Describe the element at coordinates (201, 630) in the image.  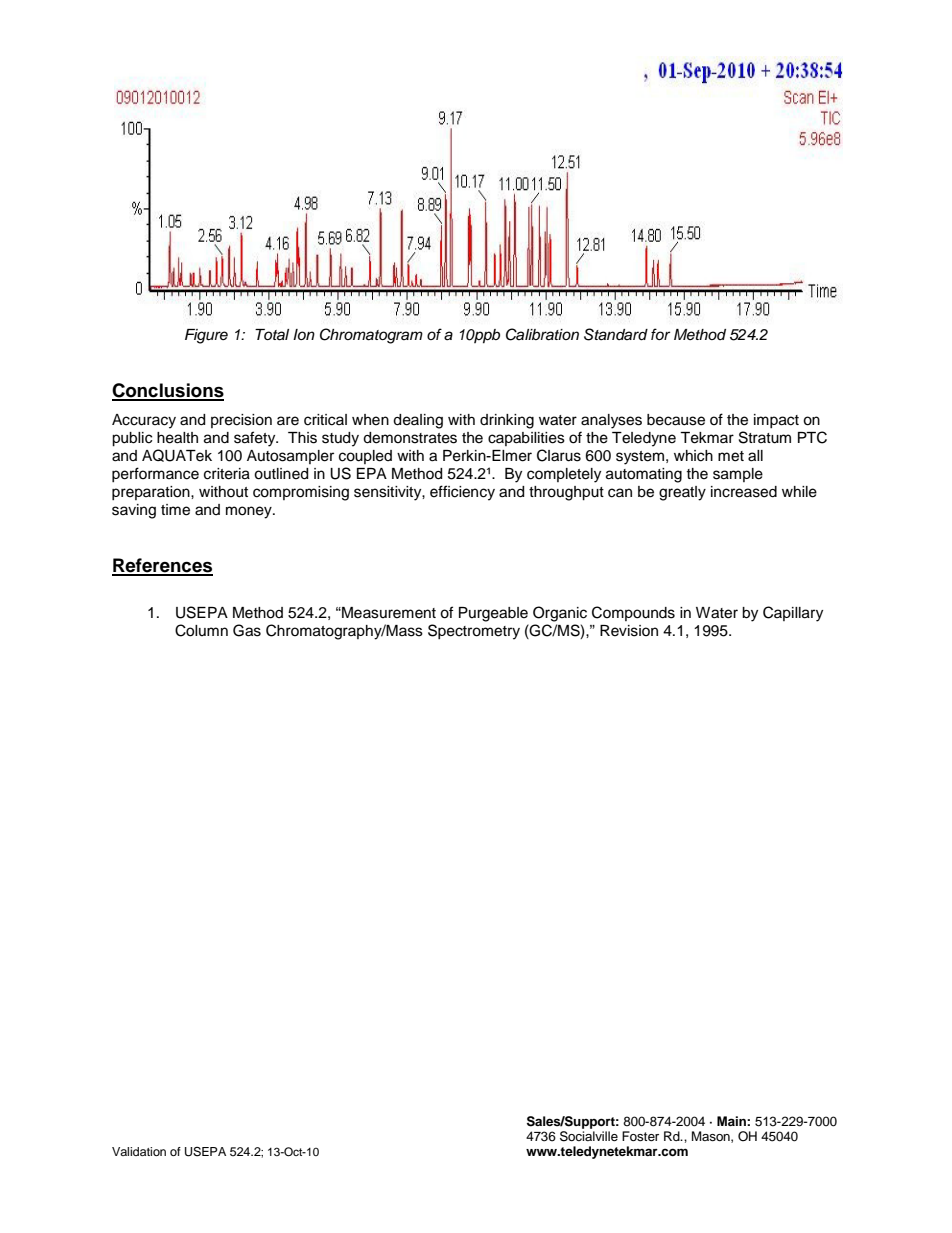
I see `Column` at that location.
